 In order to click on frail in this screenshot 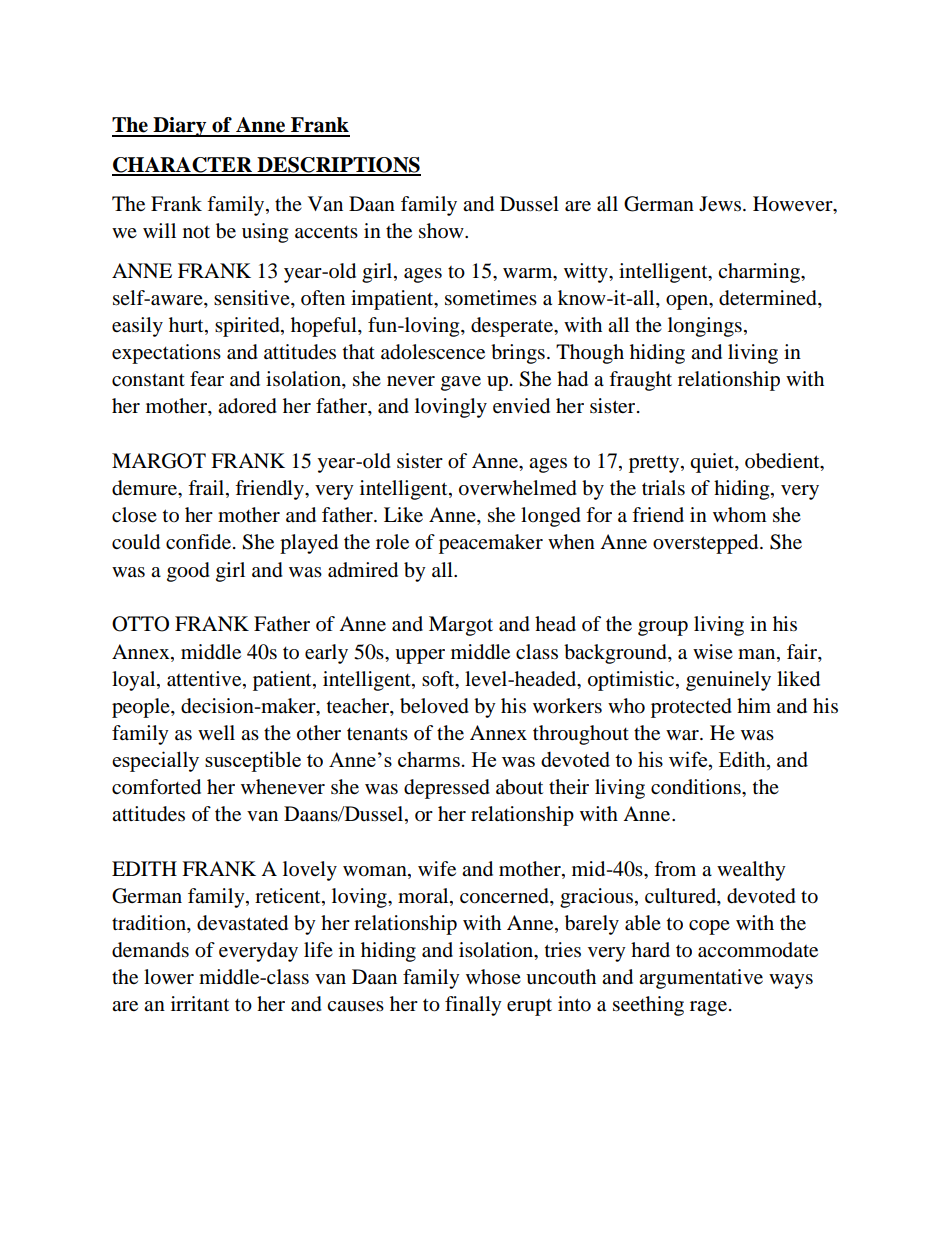, I will do `click(207, 489)`.
